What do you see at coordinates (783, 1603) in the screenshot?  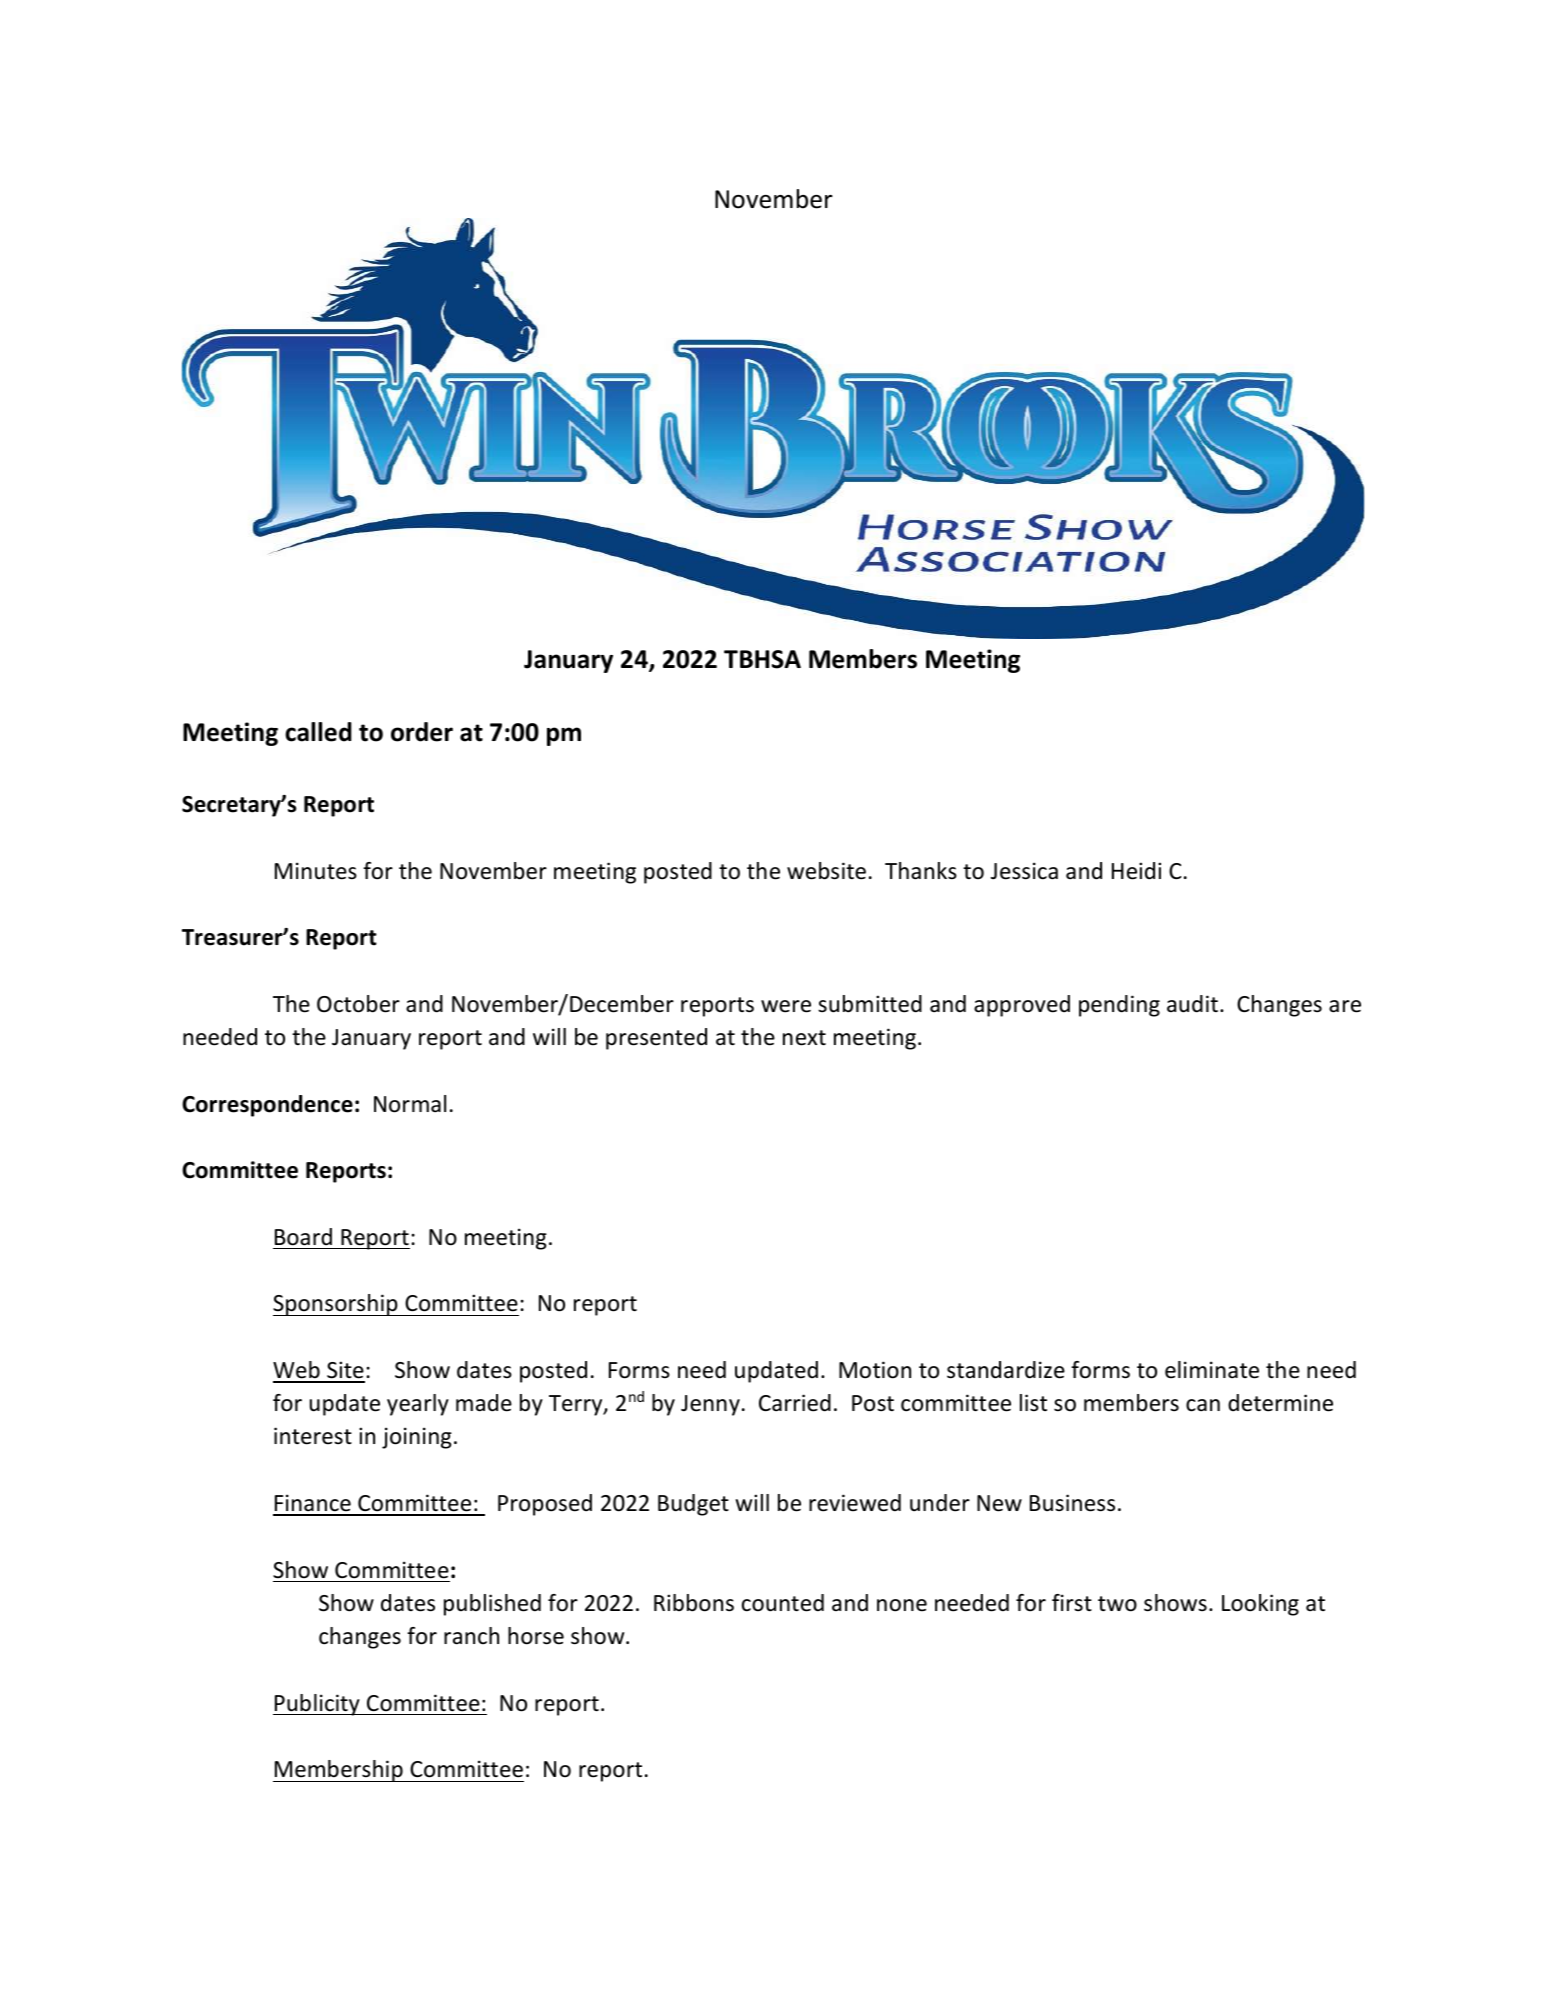 I see `counted` at bounding box center [783, 1603].
